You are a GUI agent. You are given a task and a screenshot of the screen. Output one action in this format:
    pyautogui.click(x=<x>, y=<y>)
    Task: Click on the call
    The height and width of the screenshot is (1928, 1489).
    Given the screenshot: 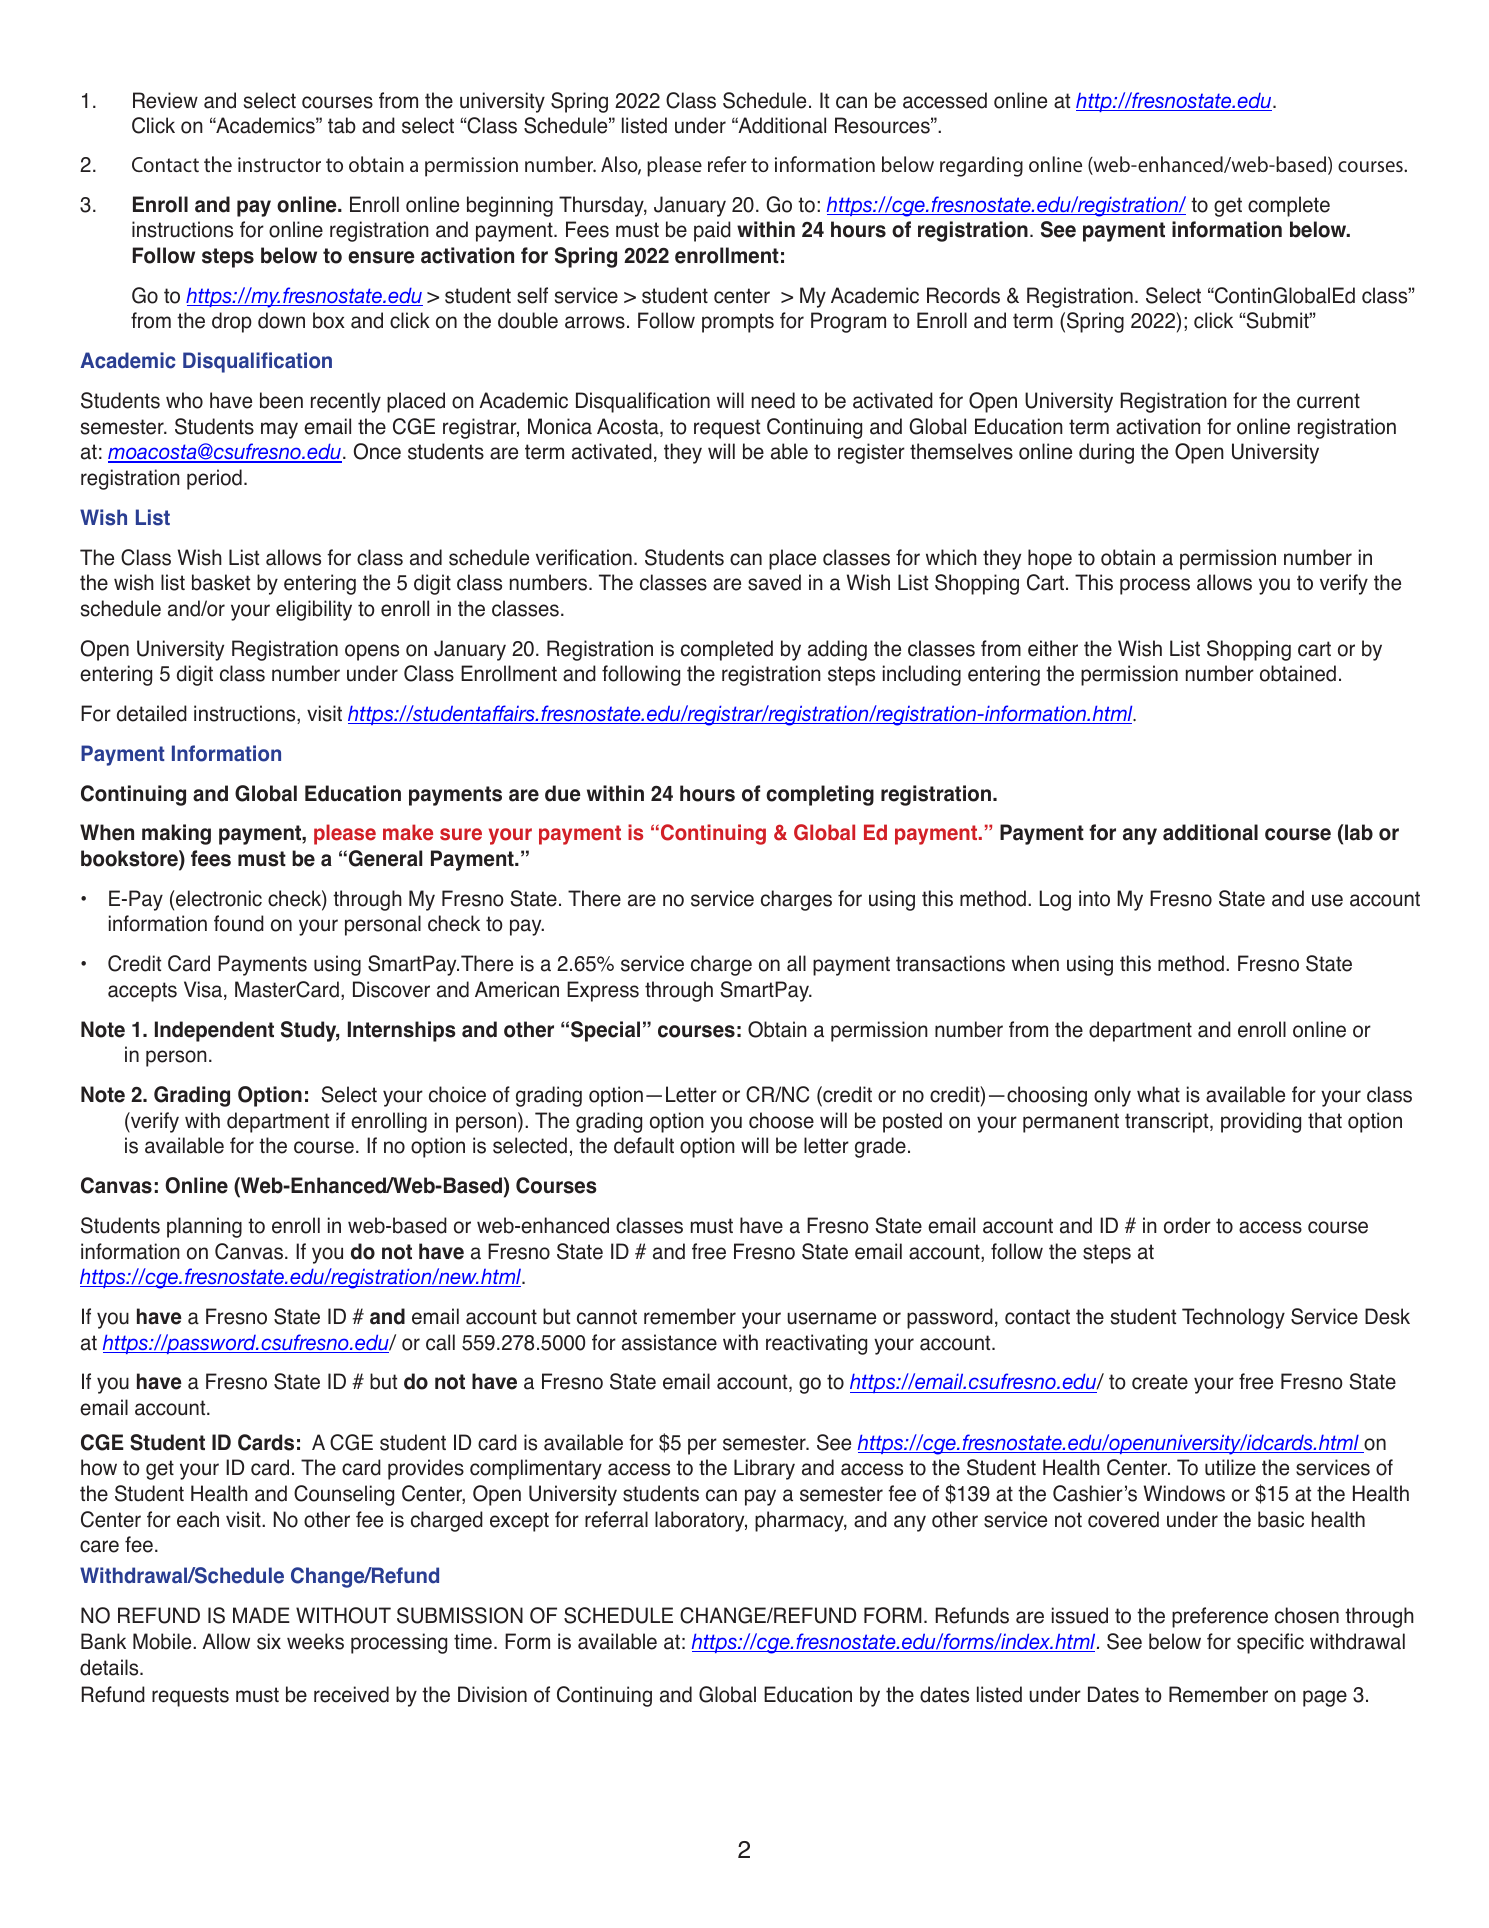 What is the action you would take?
    pyautogui.click(x=440, y=1342)
